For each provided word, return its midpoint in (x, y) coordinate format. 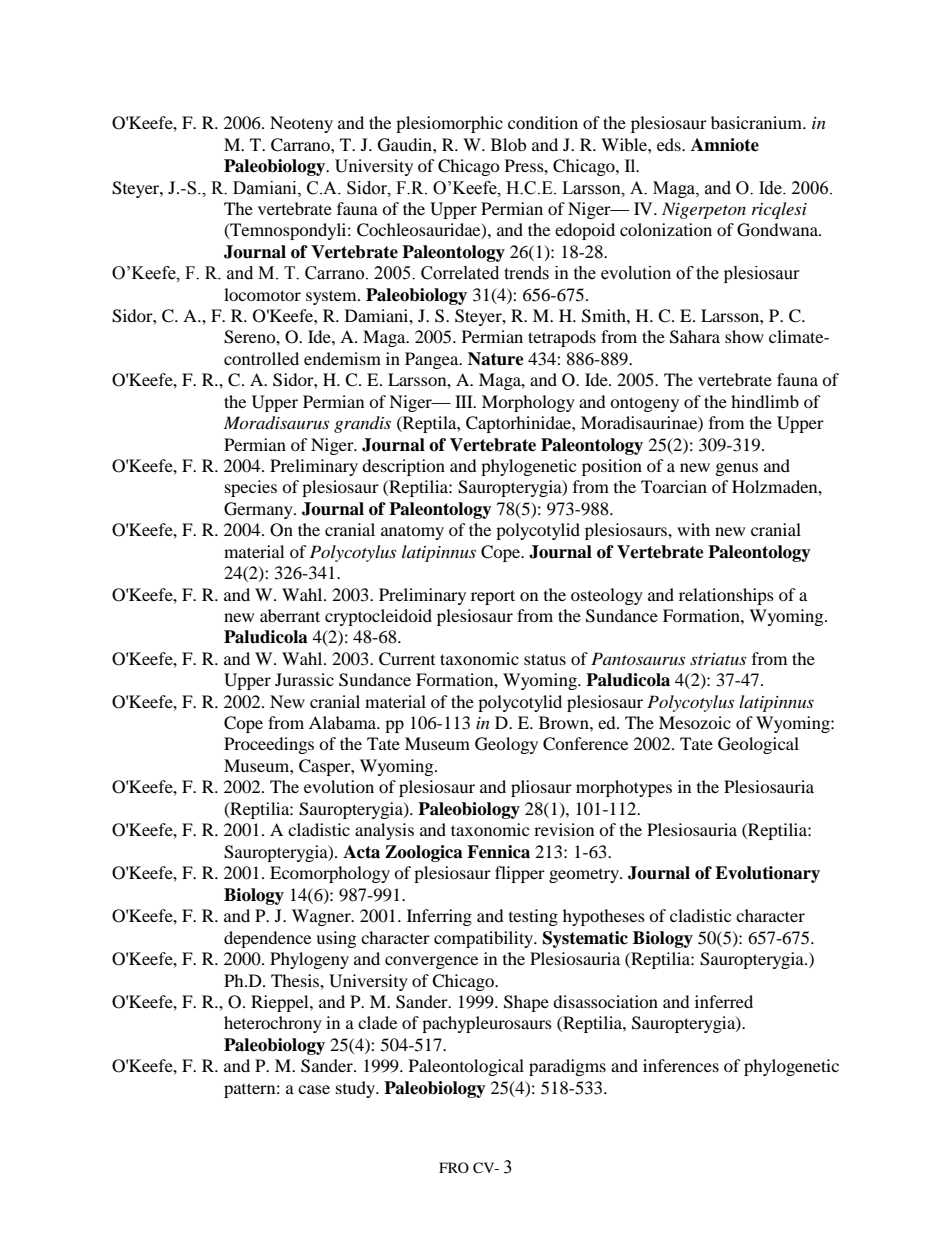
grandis (362, 424)
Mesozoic (695, 722)
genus (737, 469)
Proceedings (269, 745)
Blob (508, 144)
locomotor (262, 294)
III (465, 401)
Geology (506, 745)
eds (670, 144)
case (314, 1089)
